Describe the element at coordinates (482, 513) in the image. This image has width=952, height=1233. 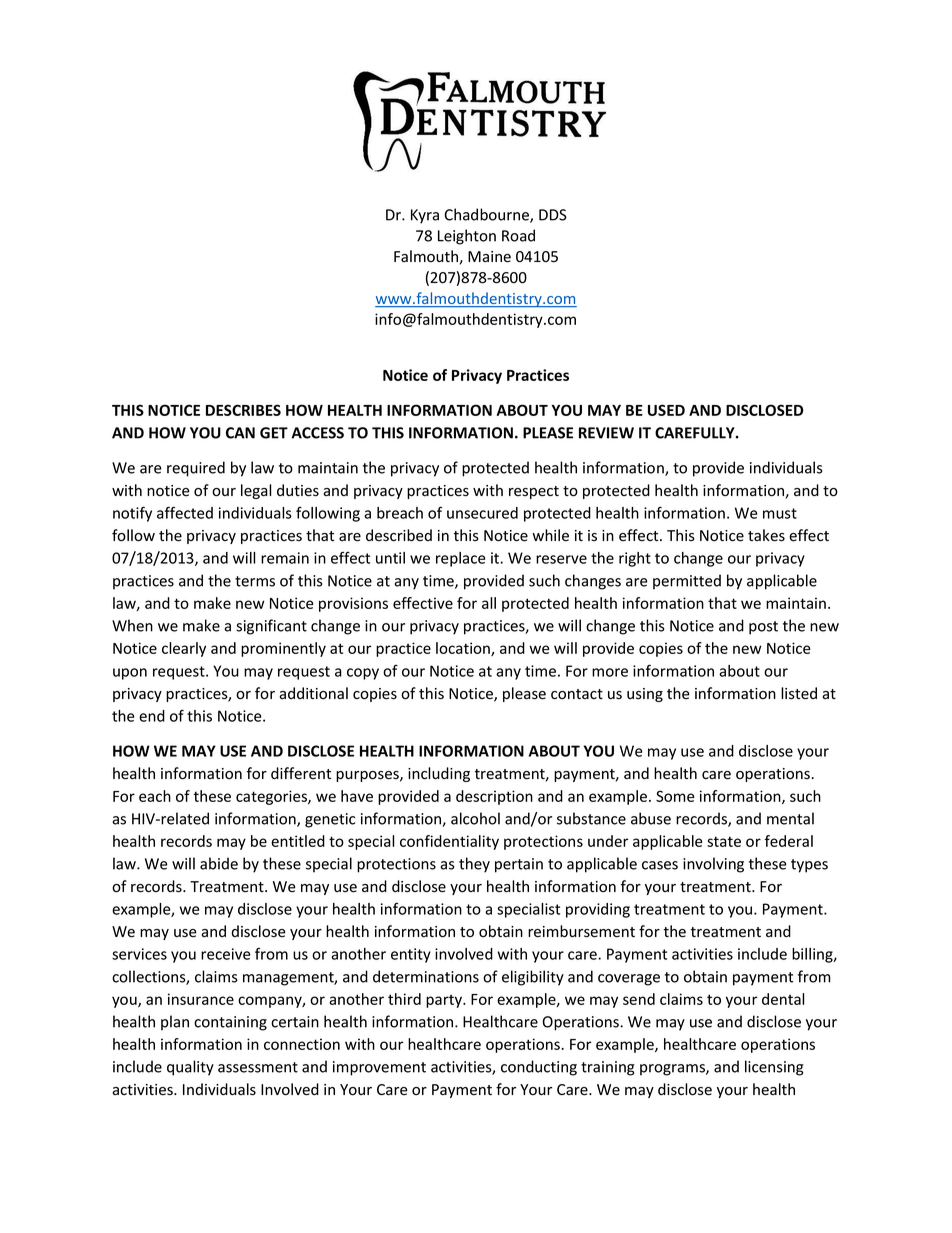
I see `unsecured` at that location.
